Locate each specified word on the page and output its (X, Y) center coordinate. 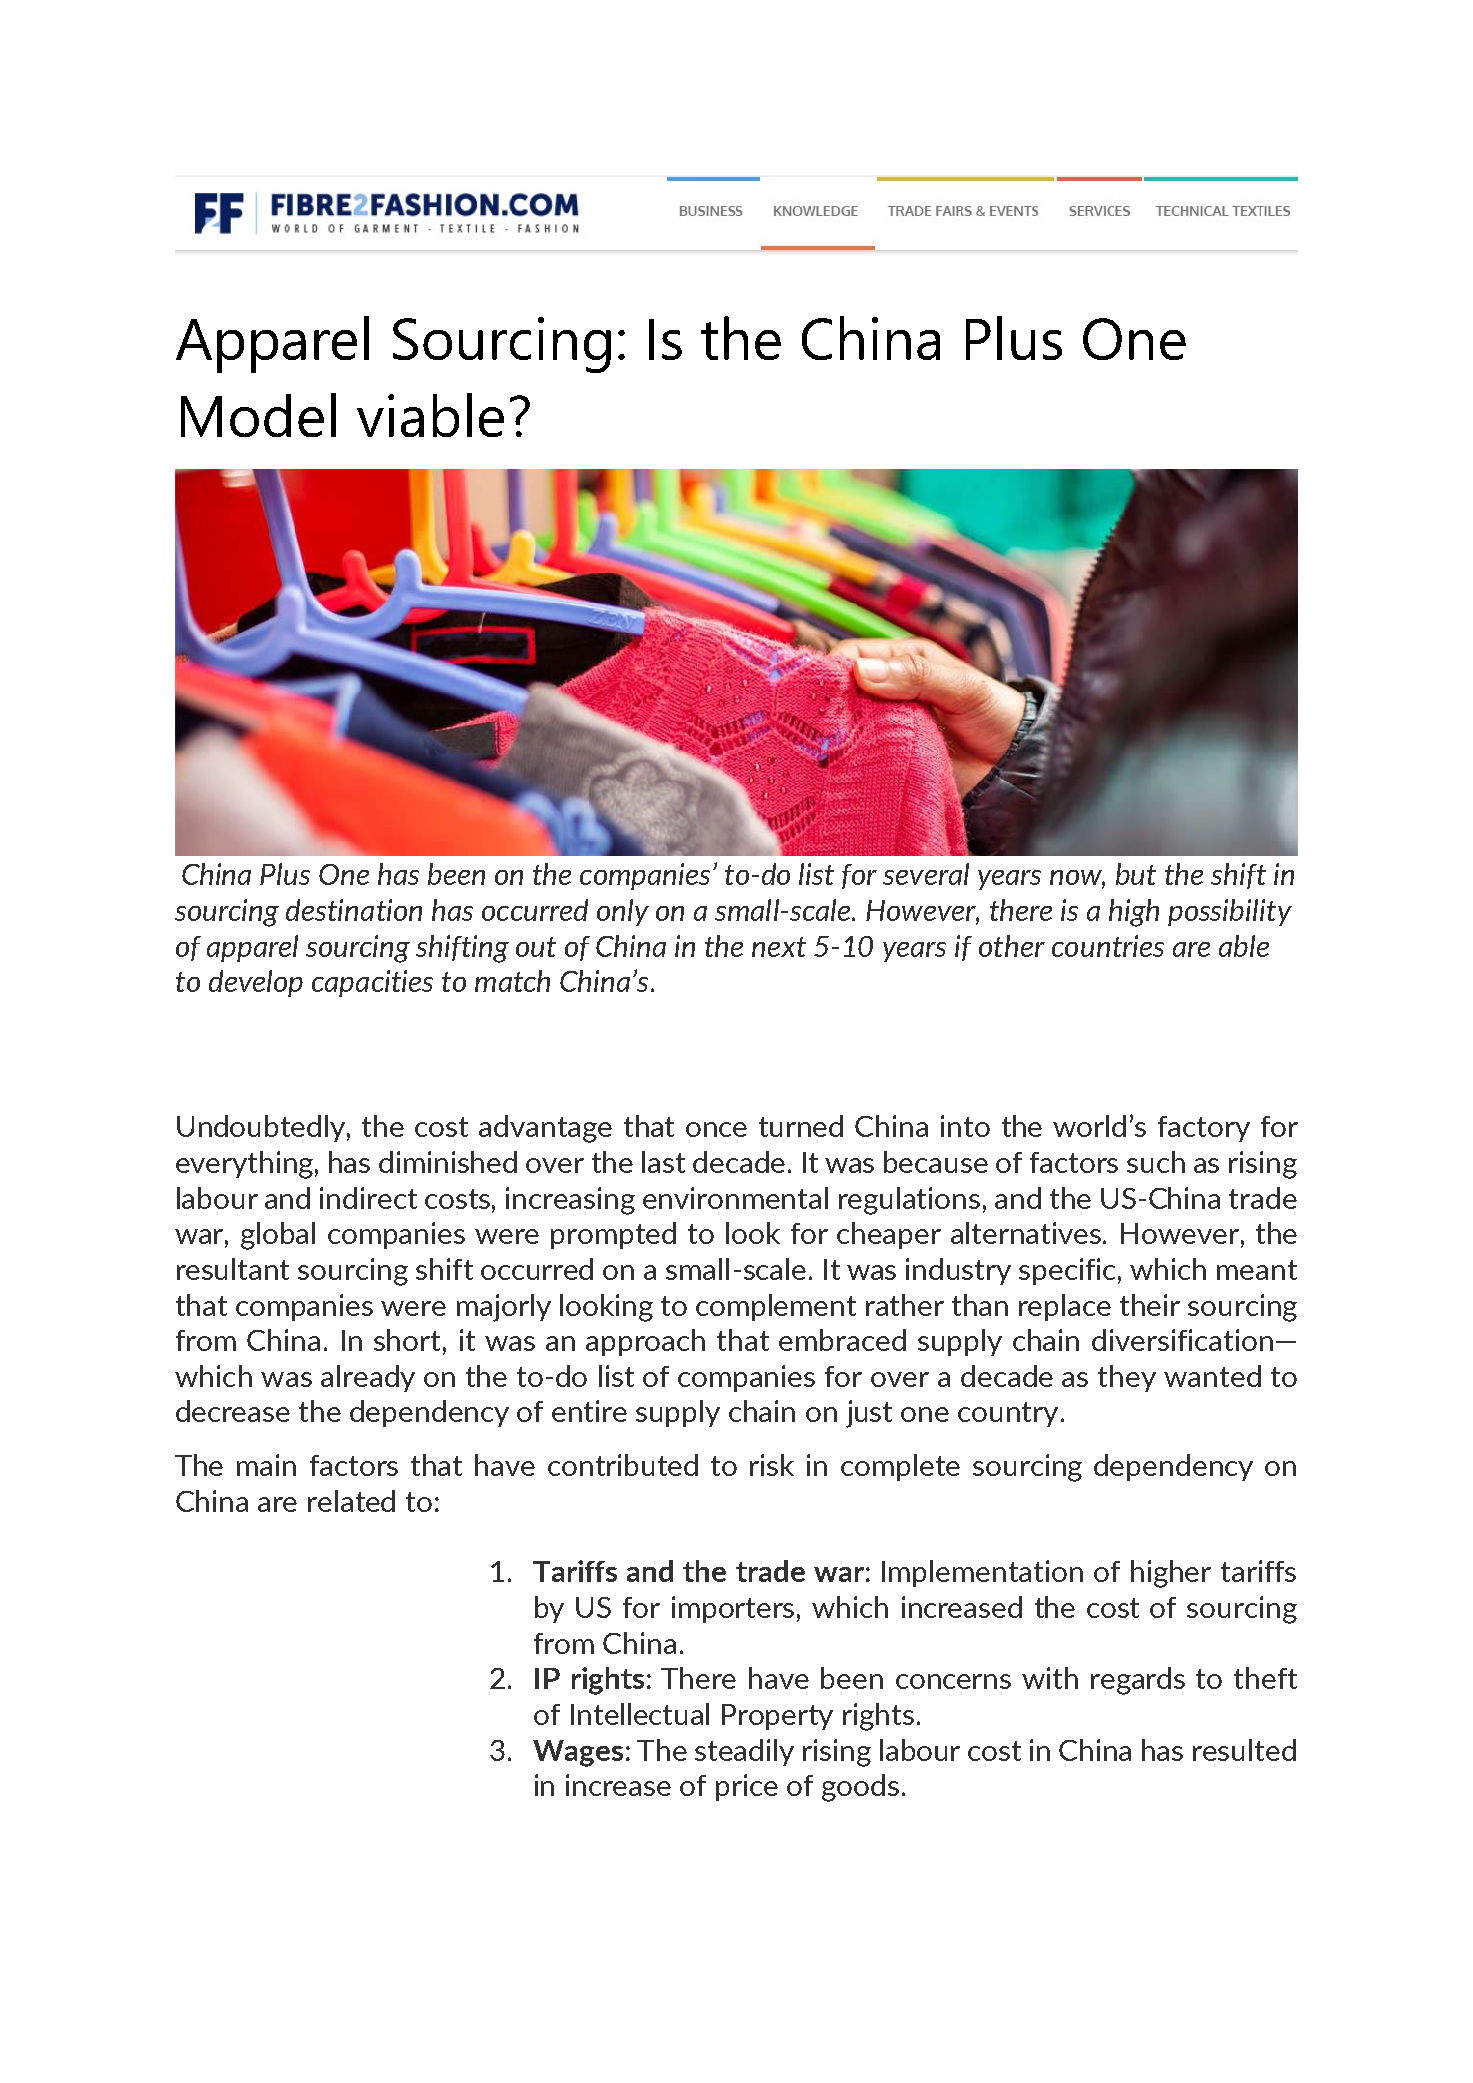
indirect (368, 1198)
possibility (1230, 912)
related (351, 1501)
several (926, 874)
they (1127, 1378)
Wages (578, 1753)
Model (258, 415)
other (1012, 946)
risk (772, 1465)
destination (354, 910)
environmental (735, 1198)
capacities (372, 983)
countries (1108, 946)
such (1156, 1162)
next (779, 947)
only (623, 912)
